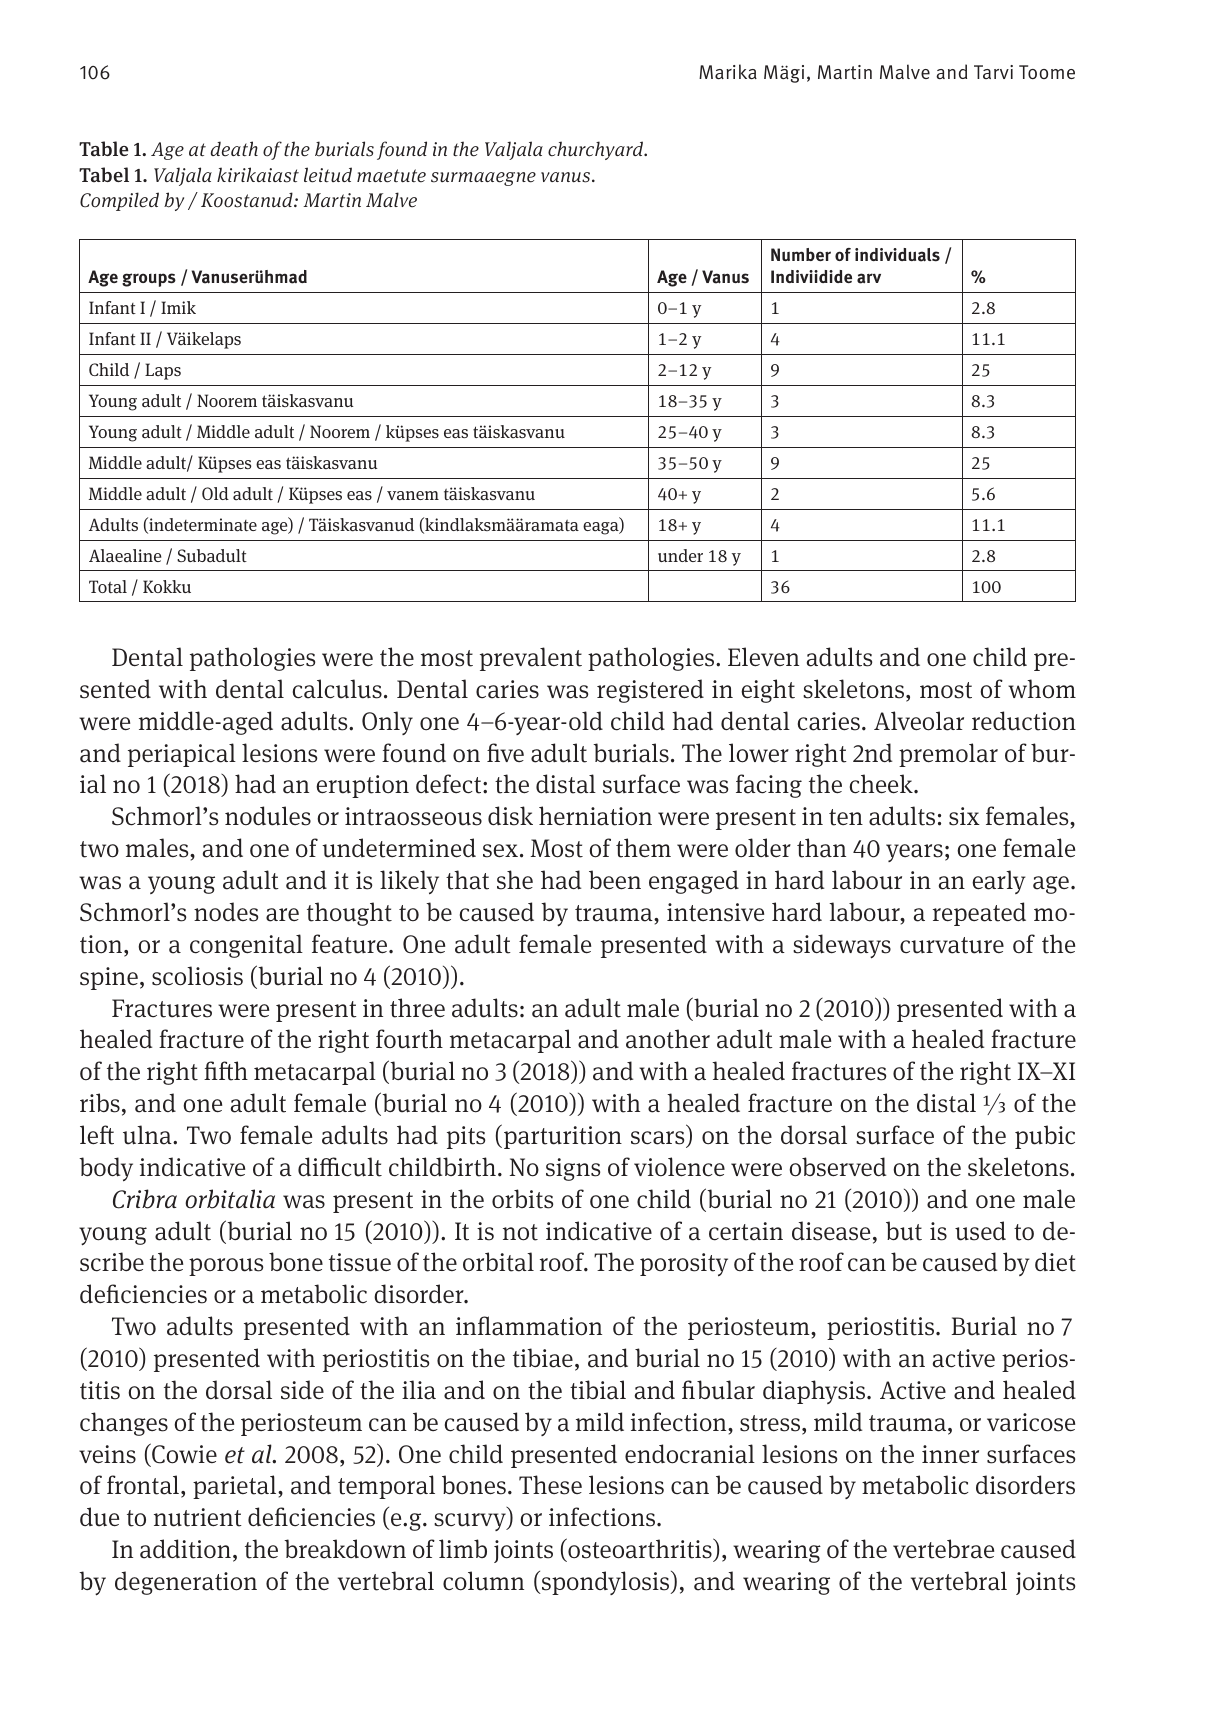 The height and width of the page is (1734, 1228). What do you see at coordinates (198, 1517) in the page?
I see `nutrient` at bounding box center [198, 1517].
